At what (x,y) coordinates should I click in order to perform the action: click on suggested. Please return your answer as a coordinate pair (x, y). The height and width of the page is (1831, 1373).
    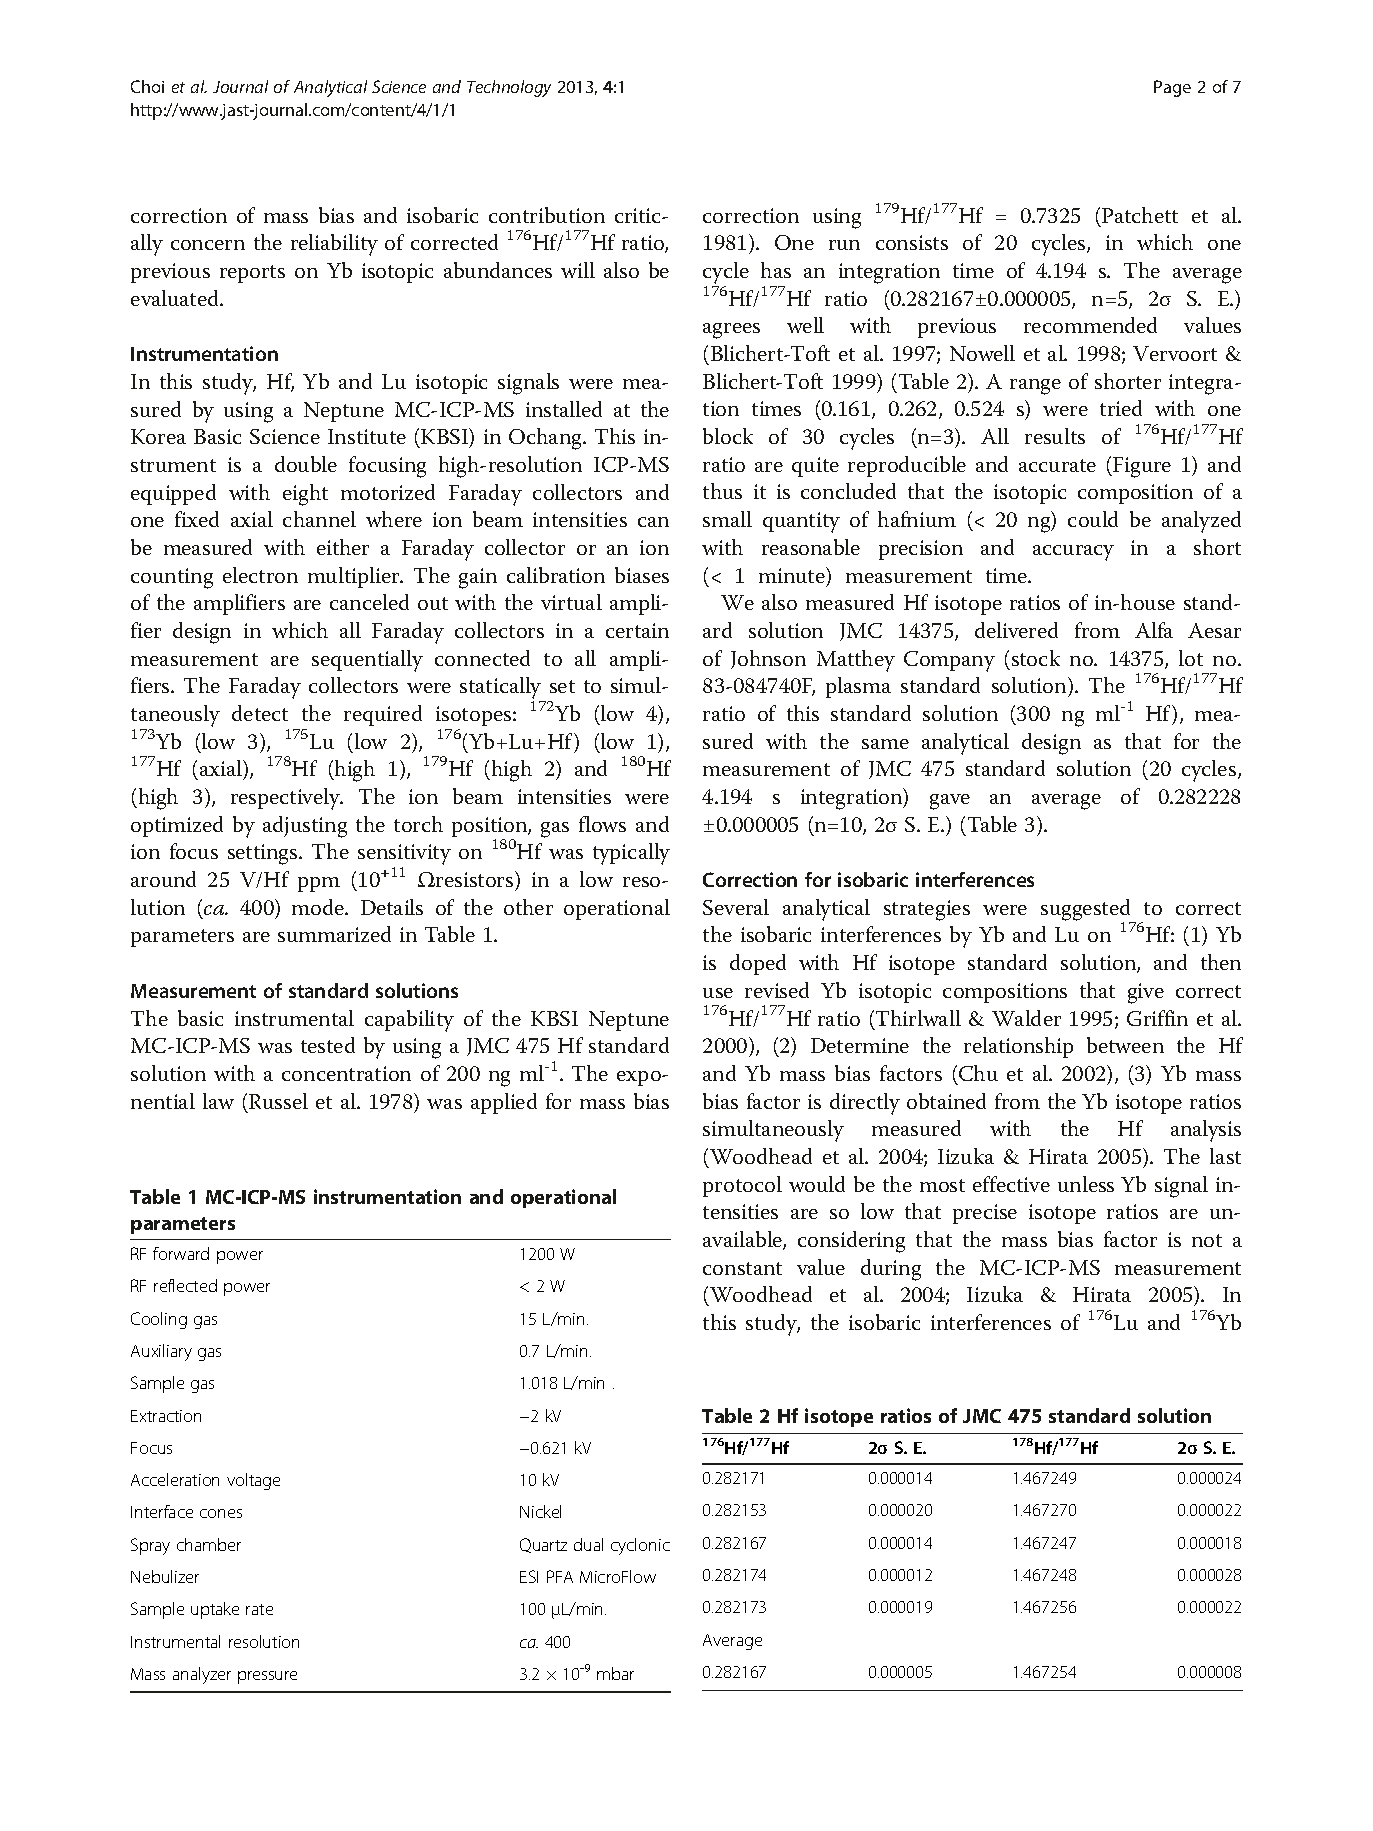
    Looking at the image, I should click on (1087, 911).
